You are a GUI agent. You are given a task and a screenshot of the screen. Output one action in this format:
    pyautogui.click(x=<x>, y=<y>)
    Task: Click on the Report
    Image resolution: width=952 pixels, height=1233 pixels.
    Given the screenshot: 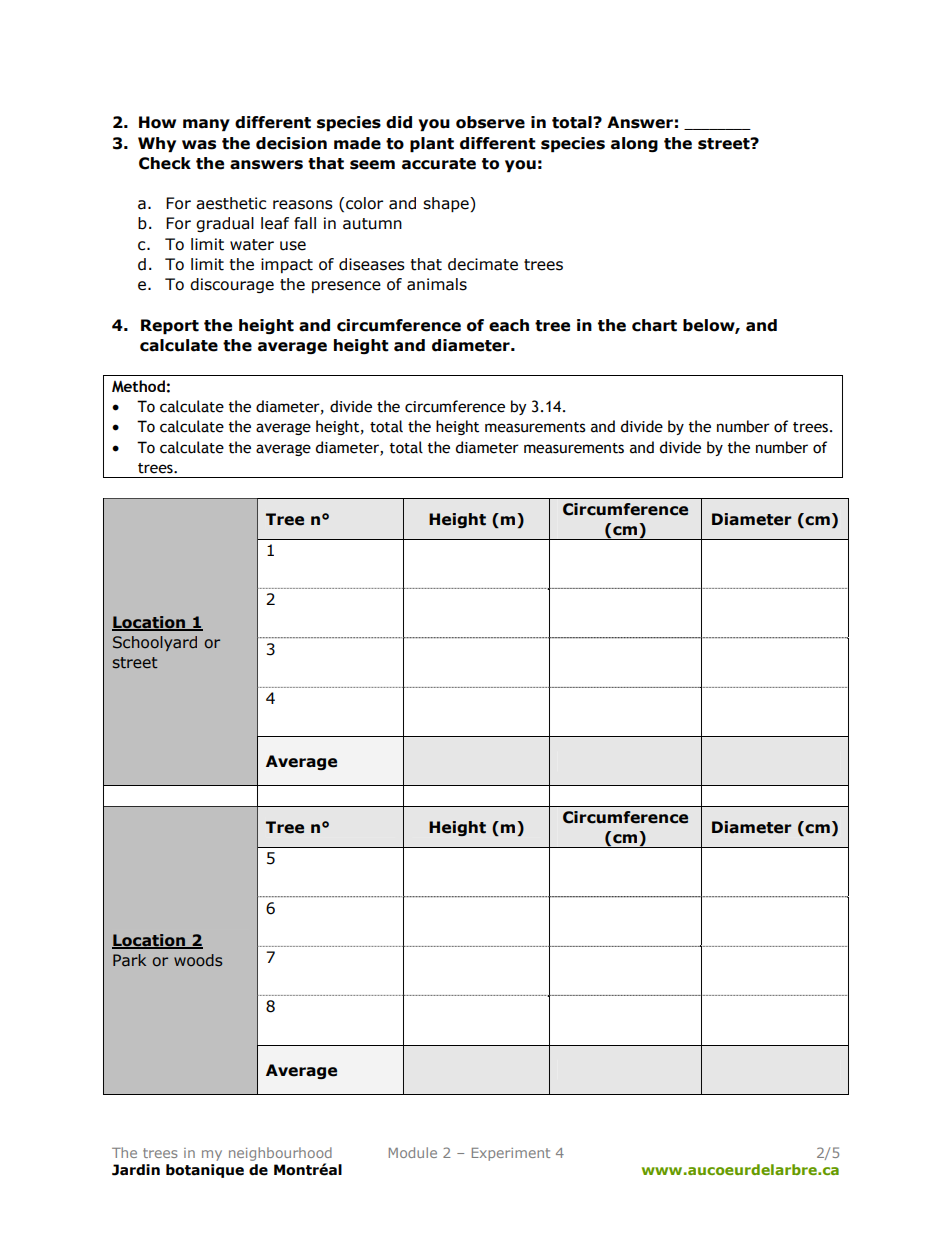 What is the action you would take?
    pyautogui.click(x=170, y=327)
